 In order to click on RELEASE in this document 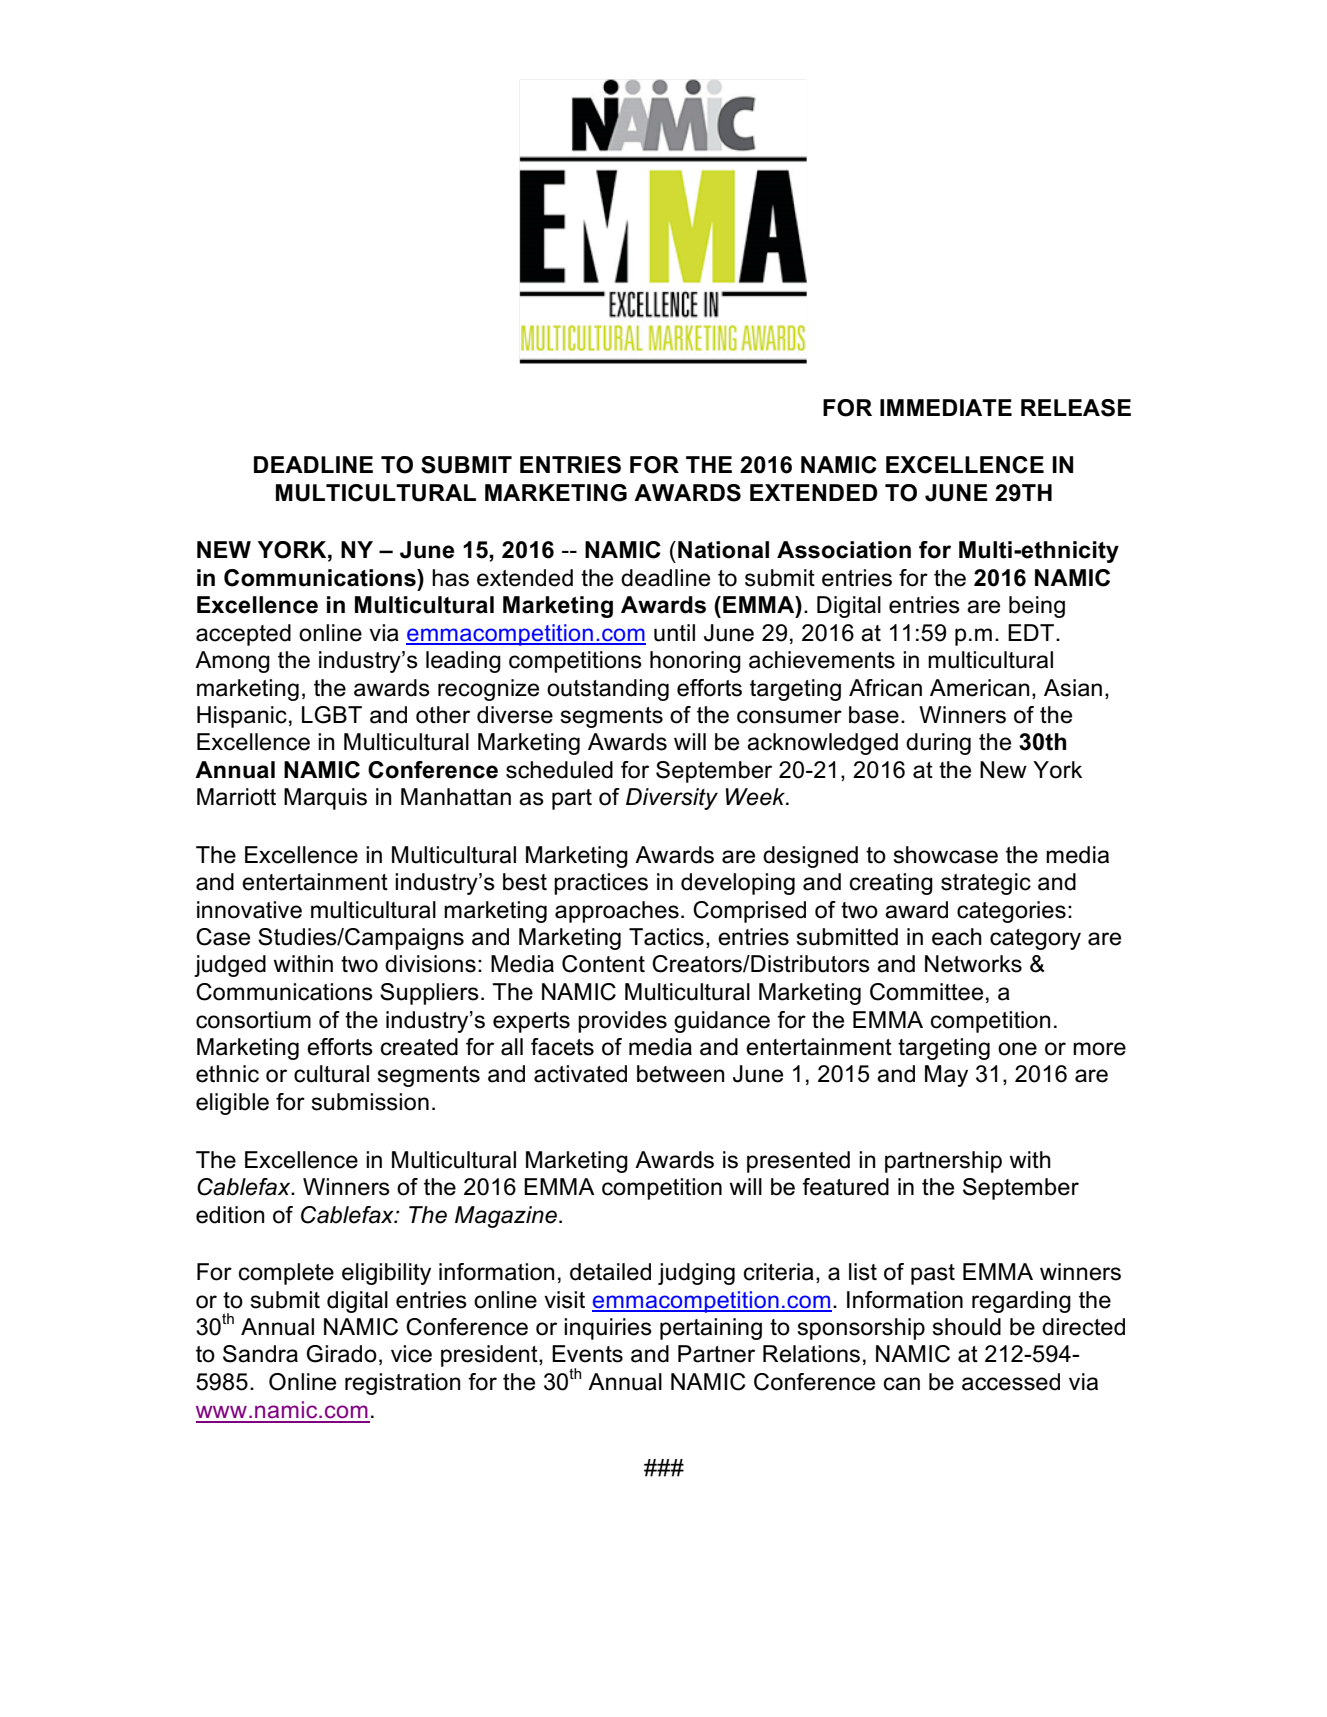, I will do `click(1076, 408)`.
